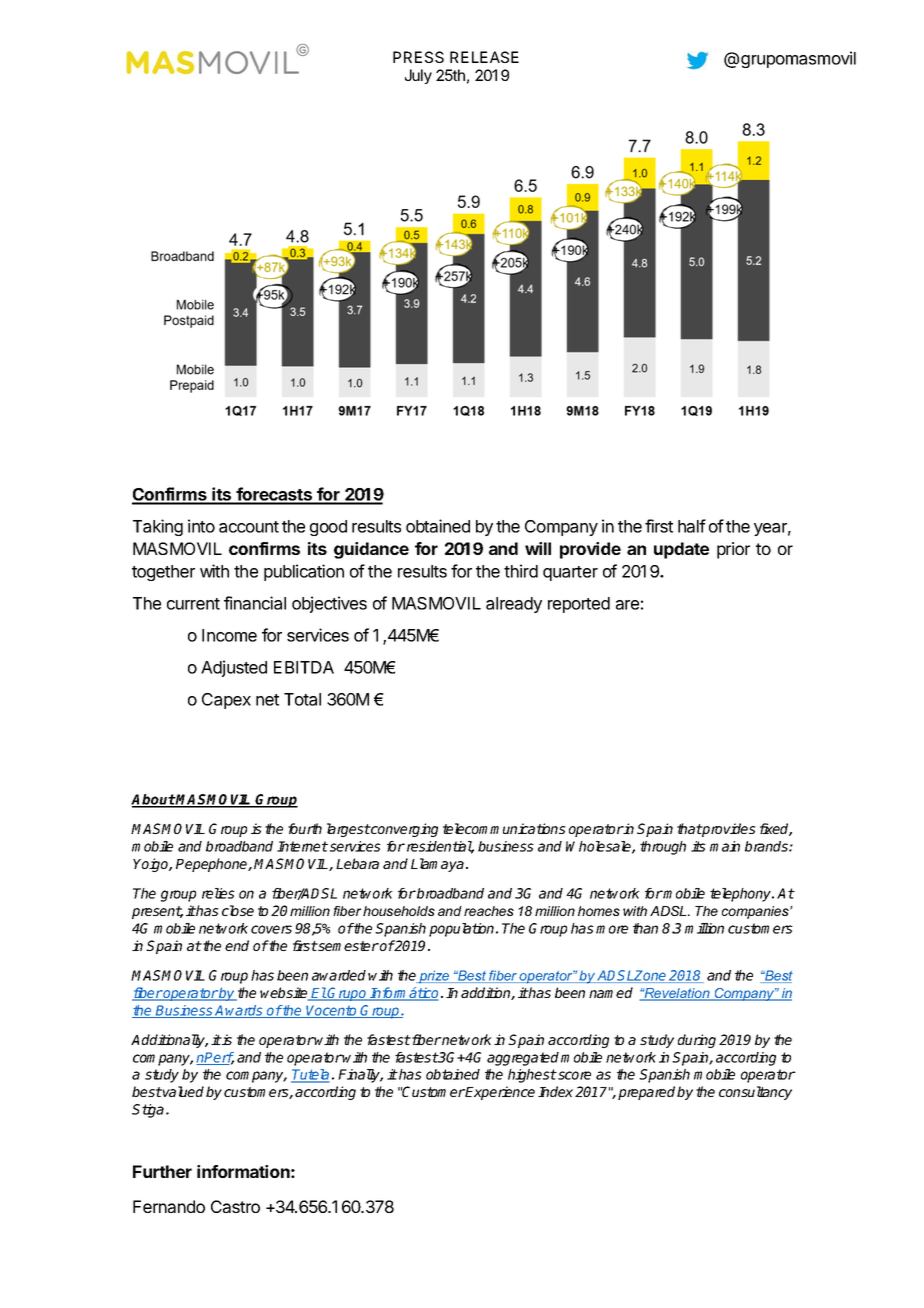  Describe the element at coordinates (235, 1206) in the page. I see `Castro` at that location.
